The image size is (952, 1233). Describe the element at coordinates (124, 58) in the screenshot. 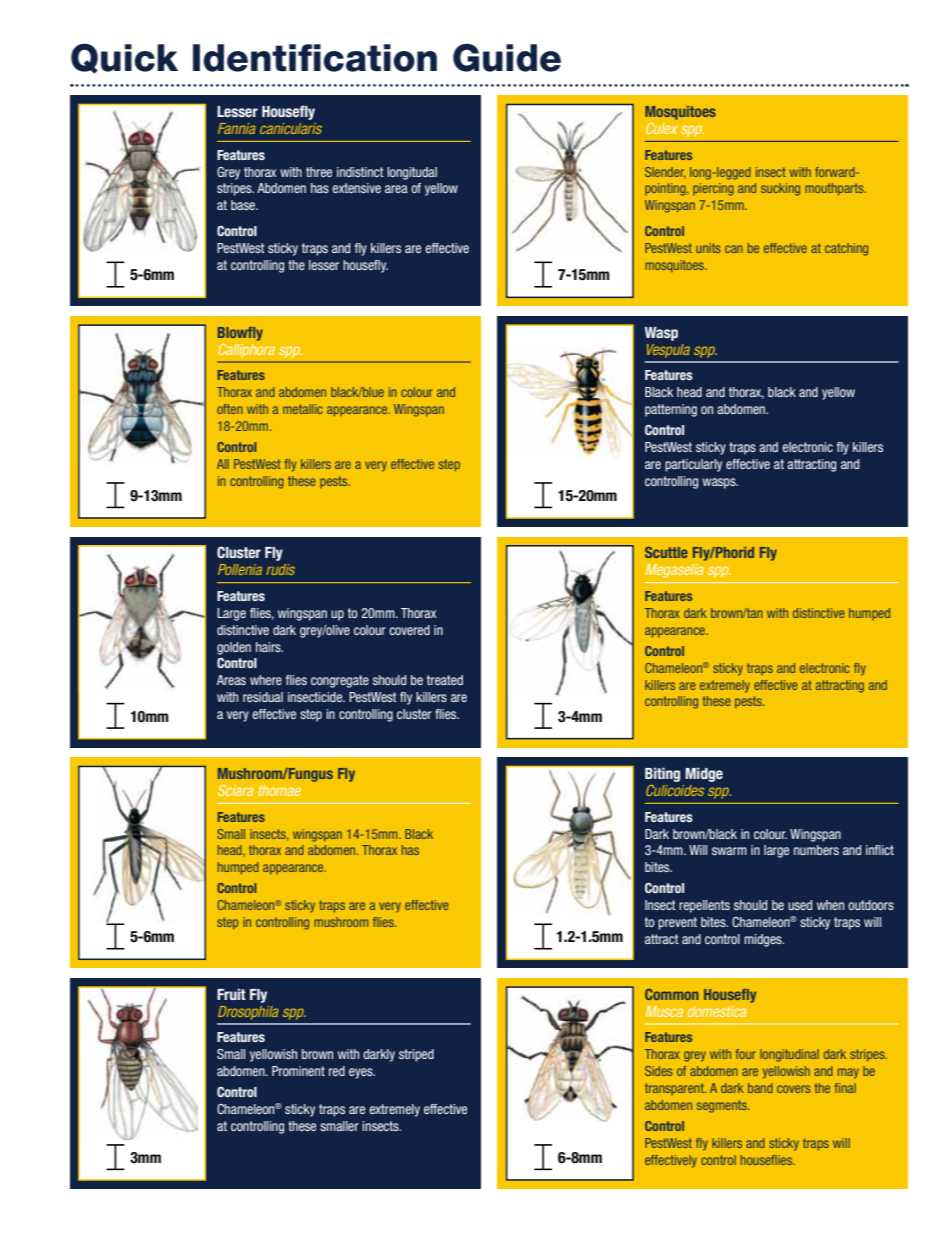

I see `Quick` at that location.
